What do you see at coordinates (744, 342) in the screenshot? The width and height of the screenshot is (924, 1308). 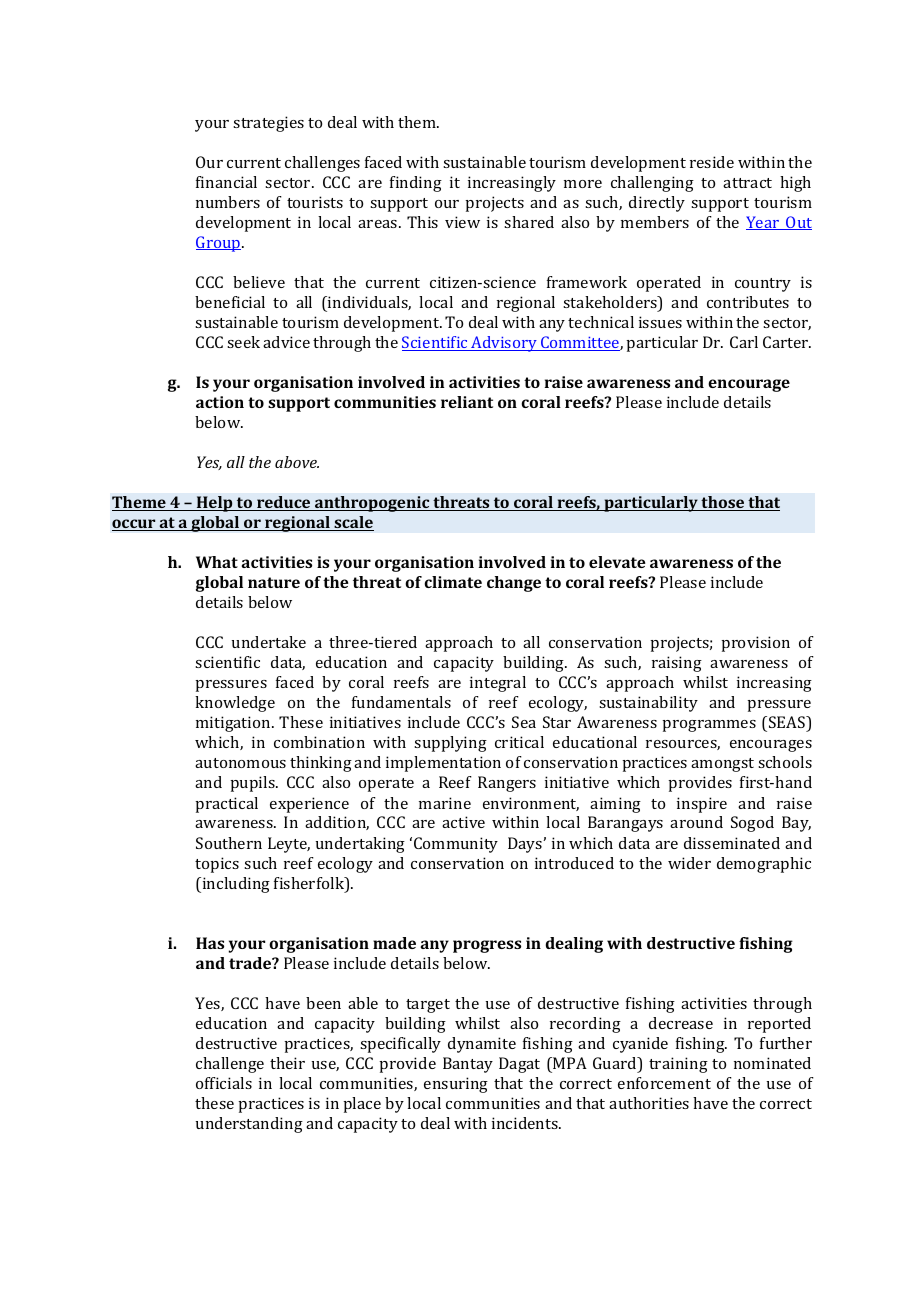 I see `Carl` at bounding box center [744, 342].
